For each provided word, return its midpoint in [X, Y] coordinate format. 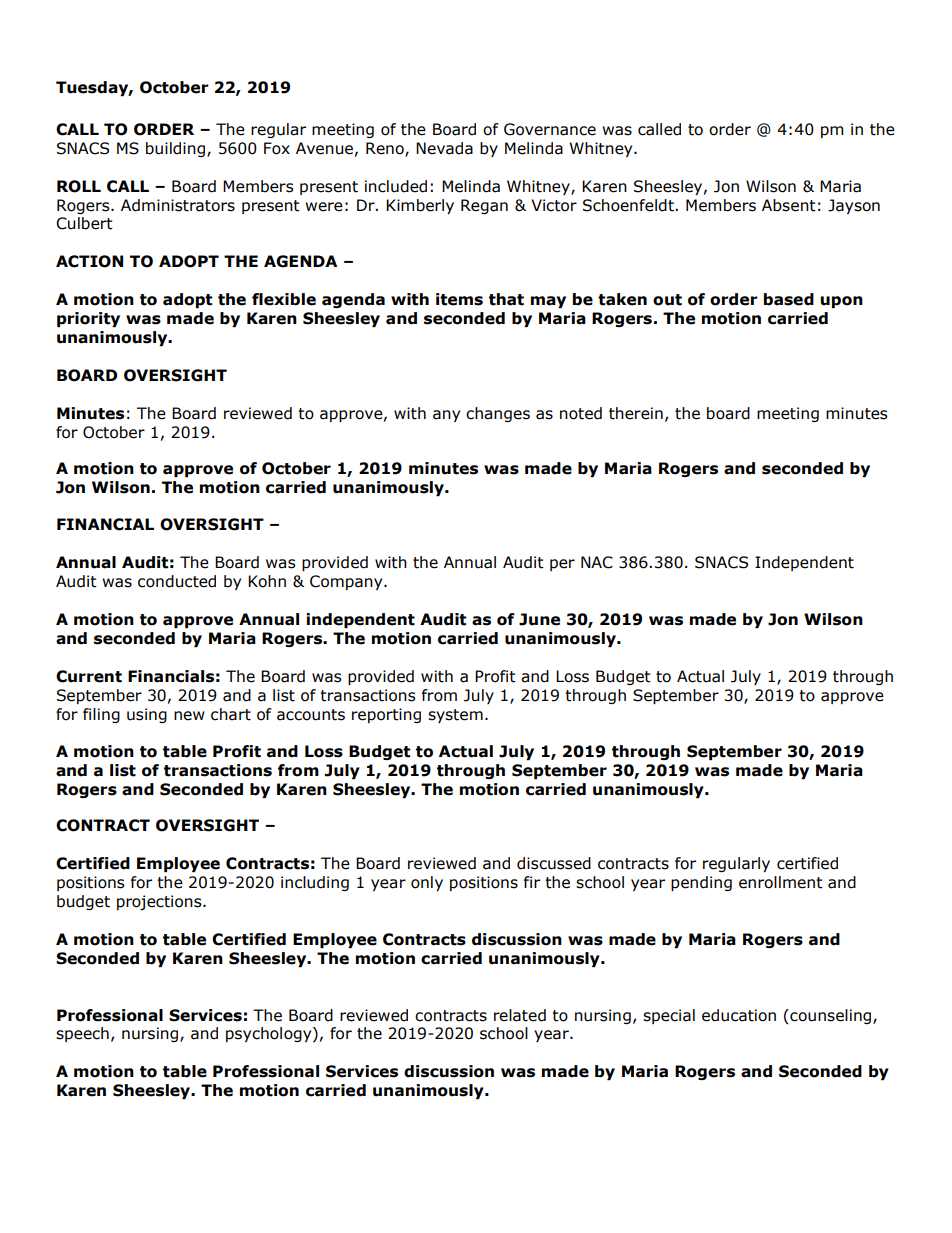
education [739, 1015]
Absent [789, 205]
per [562, 565]
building [177, 149]
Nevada [444, 148]
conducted [177, 581]
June [539, 619]
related [520, 1015]
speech [82, 1034]
